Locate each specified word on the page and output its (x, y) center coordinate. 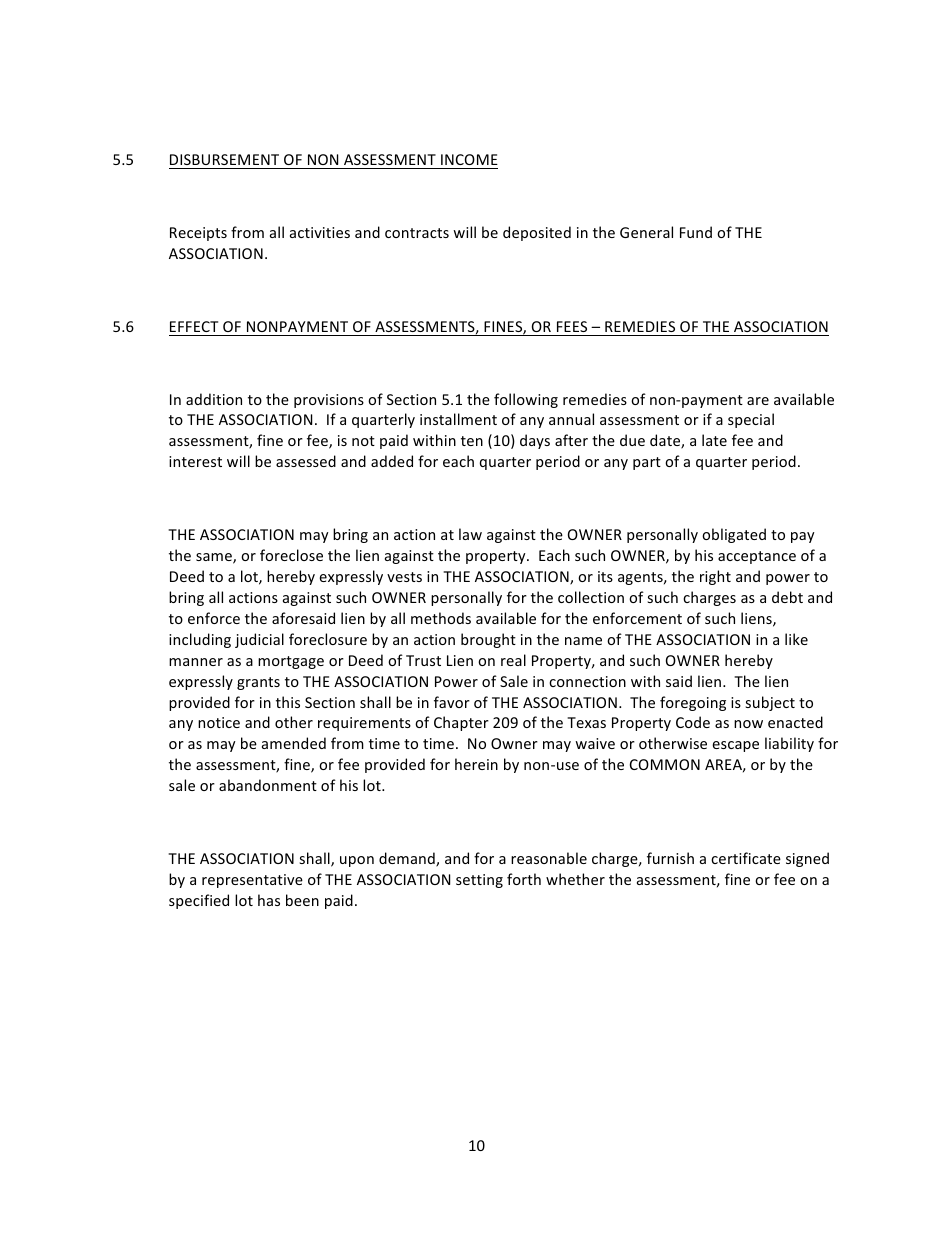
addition (214, 399)
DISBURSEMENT (224, 159)
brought (488, 640)
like (796, 639)
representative (252, 881)
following (526, 400)
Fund (696, 232)
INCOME (469, 159)
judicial (259, 640)
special (751, 420)
